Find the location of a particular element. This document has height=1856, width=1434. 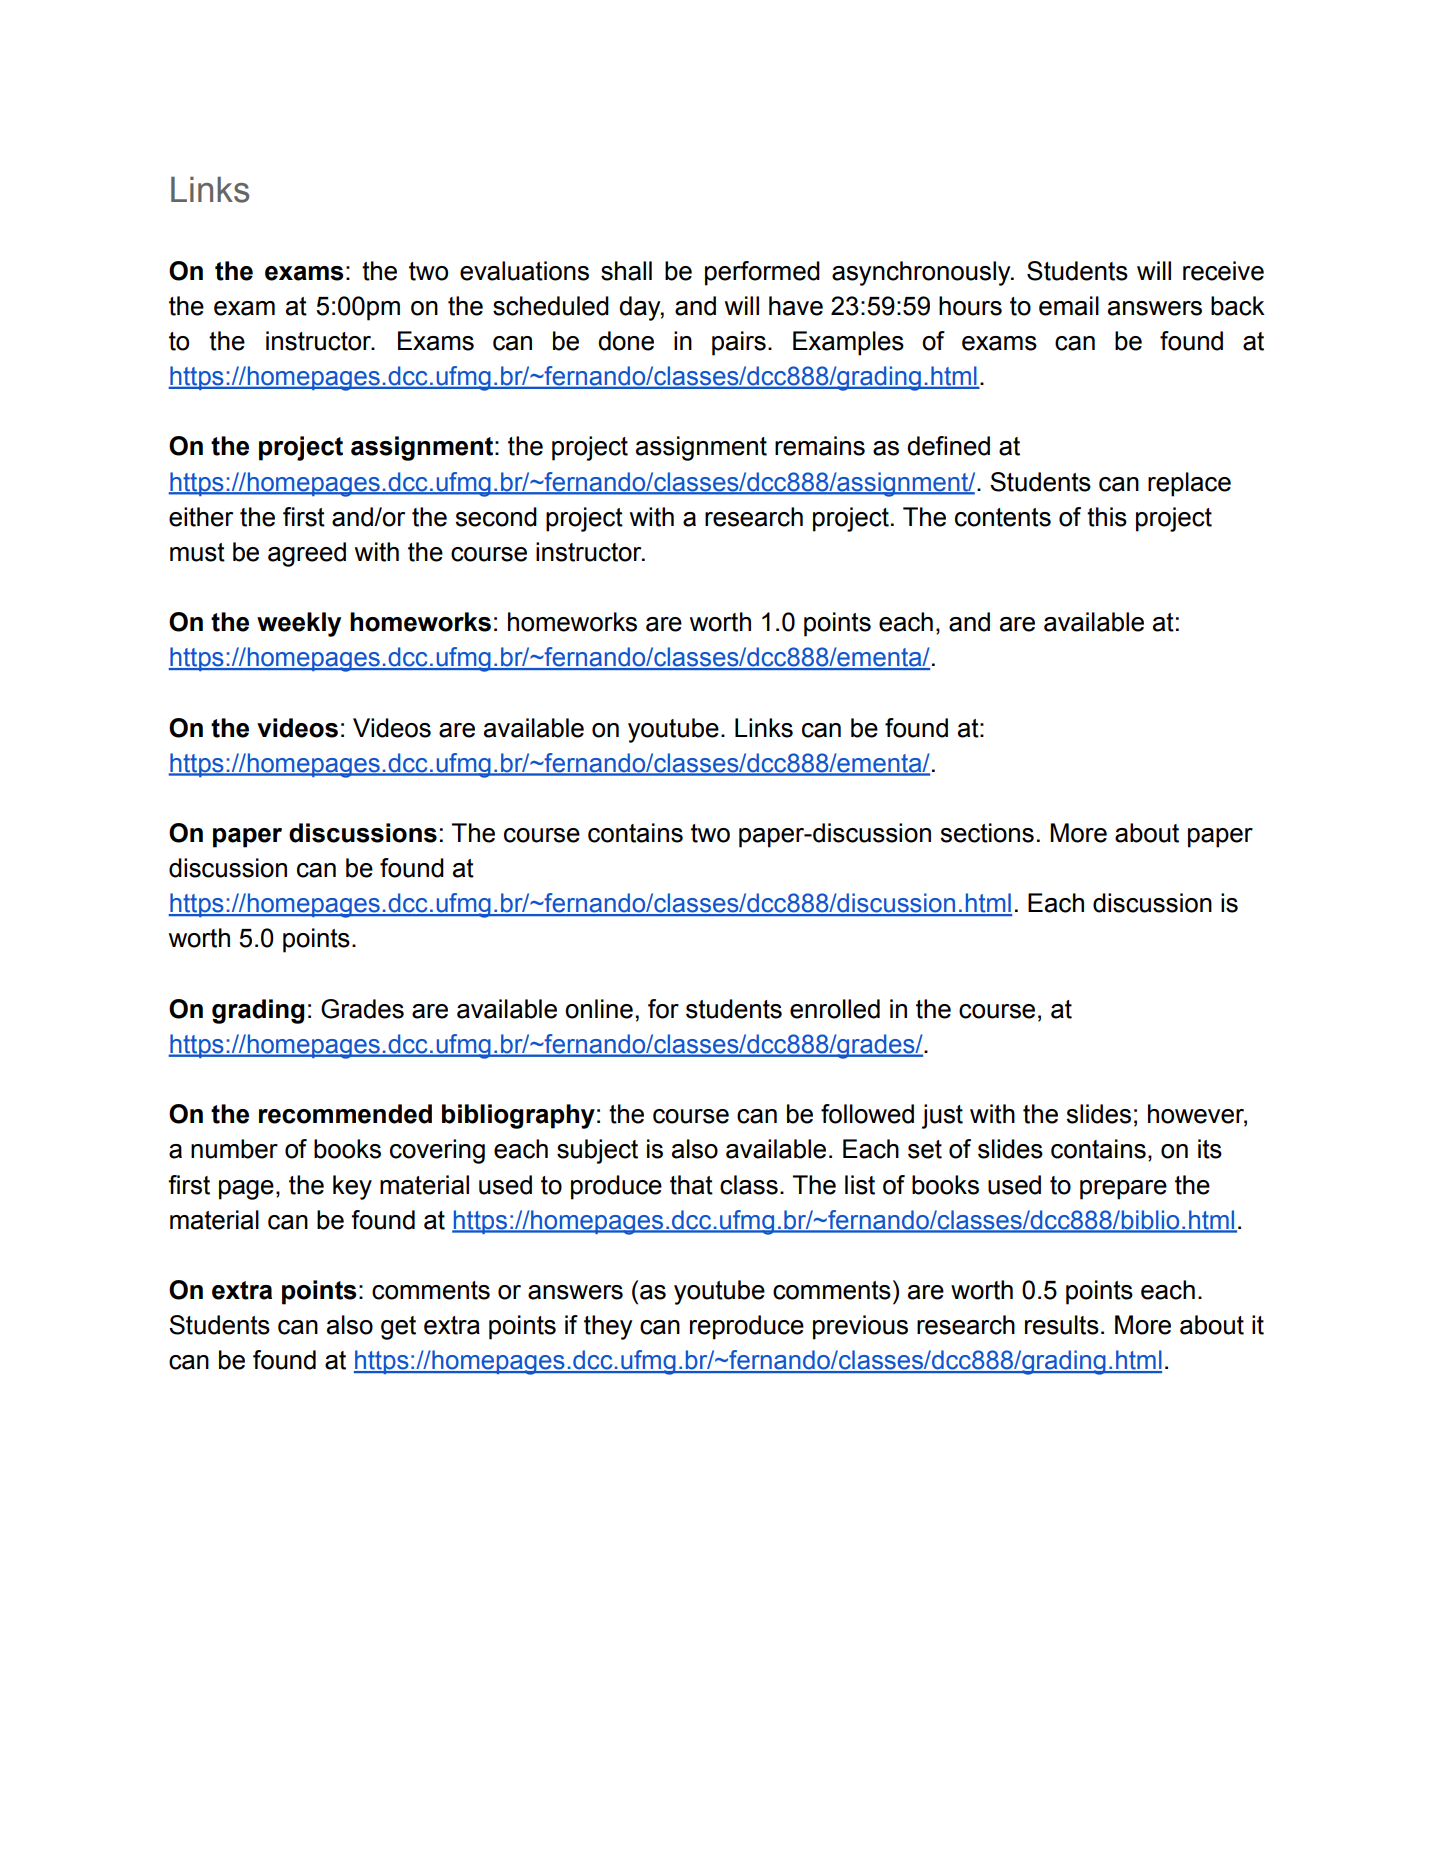

weekly is located at coordinates (299, 624).
